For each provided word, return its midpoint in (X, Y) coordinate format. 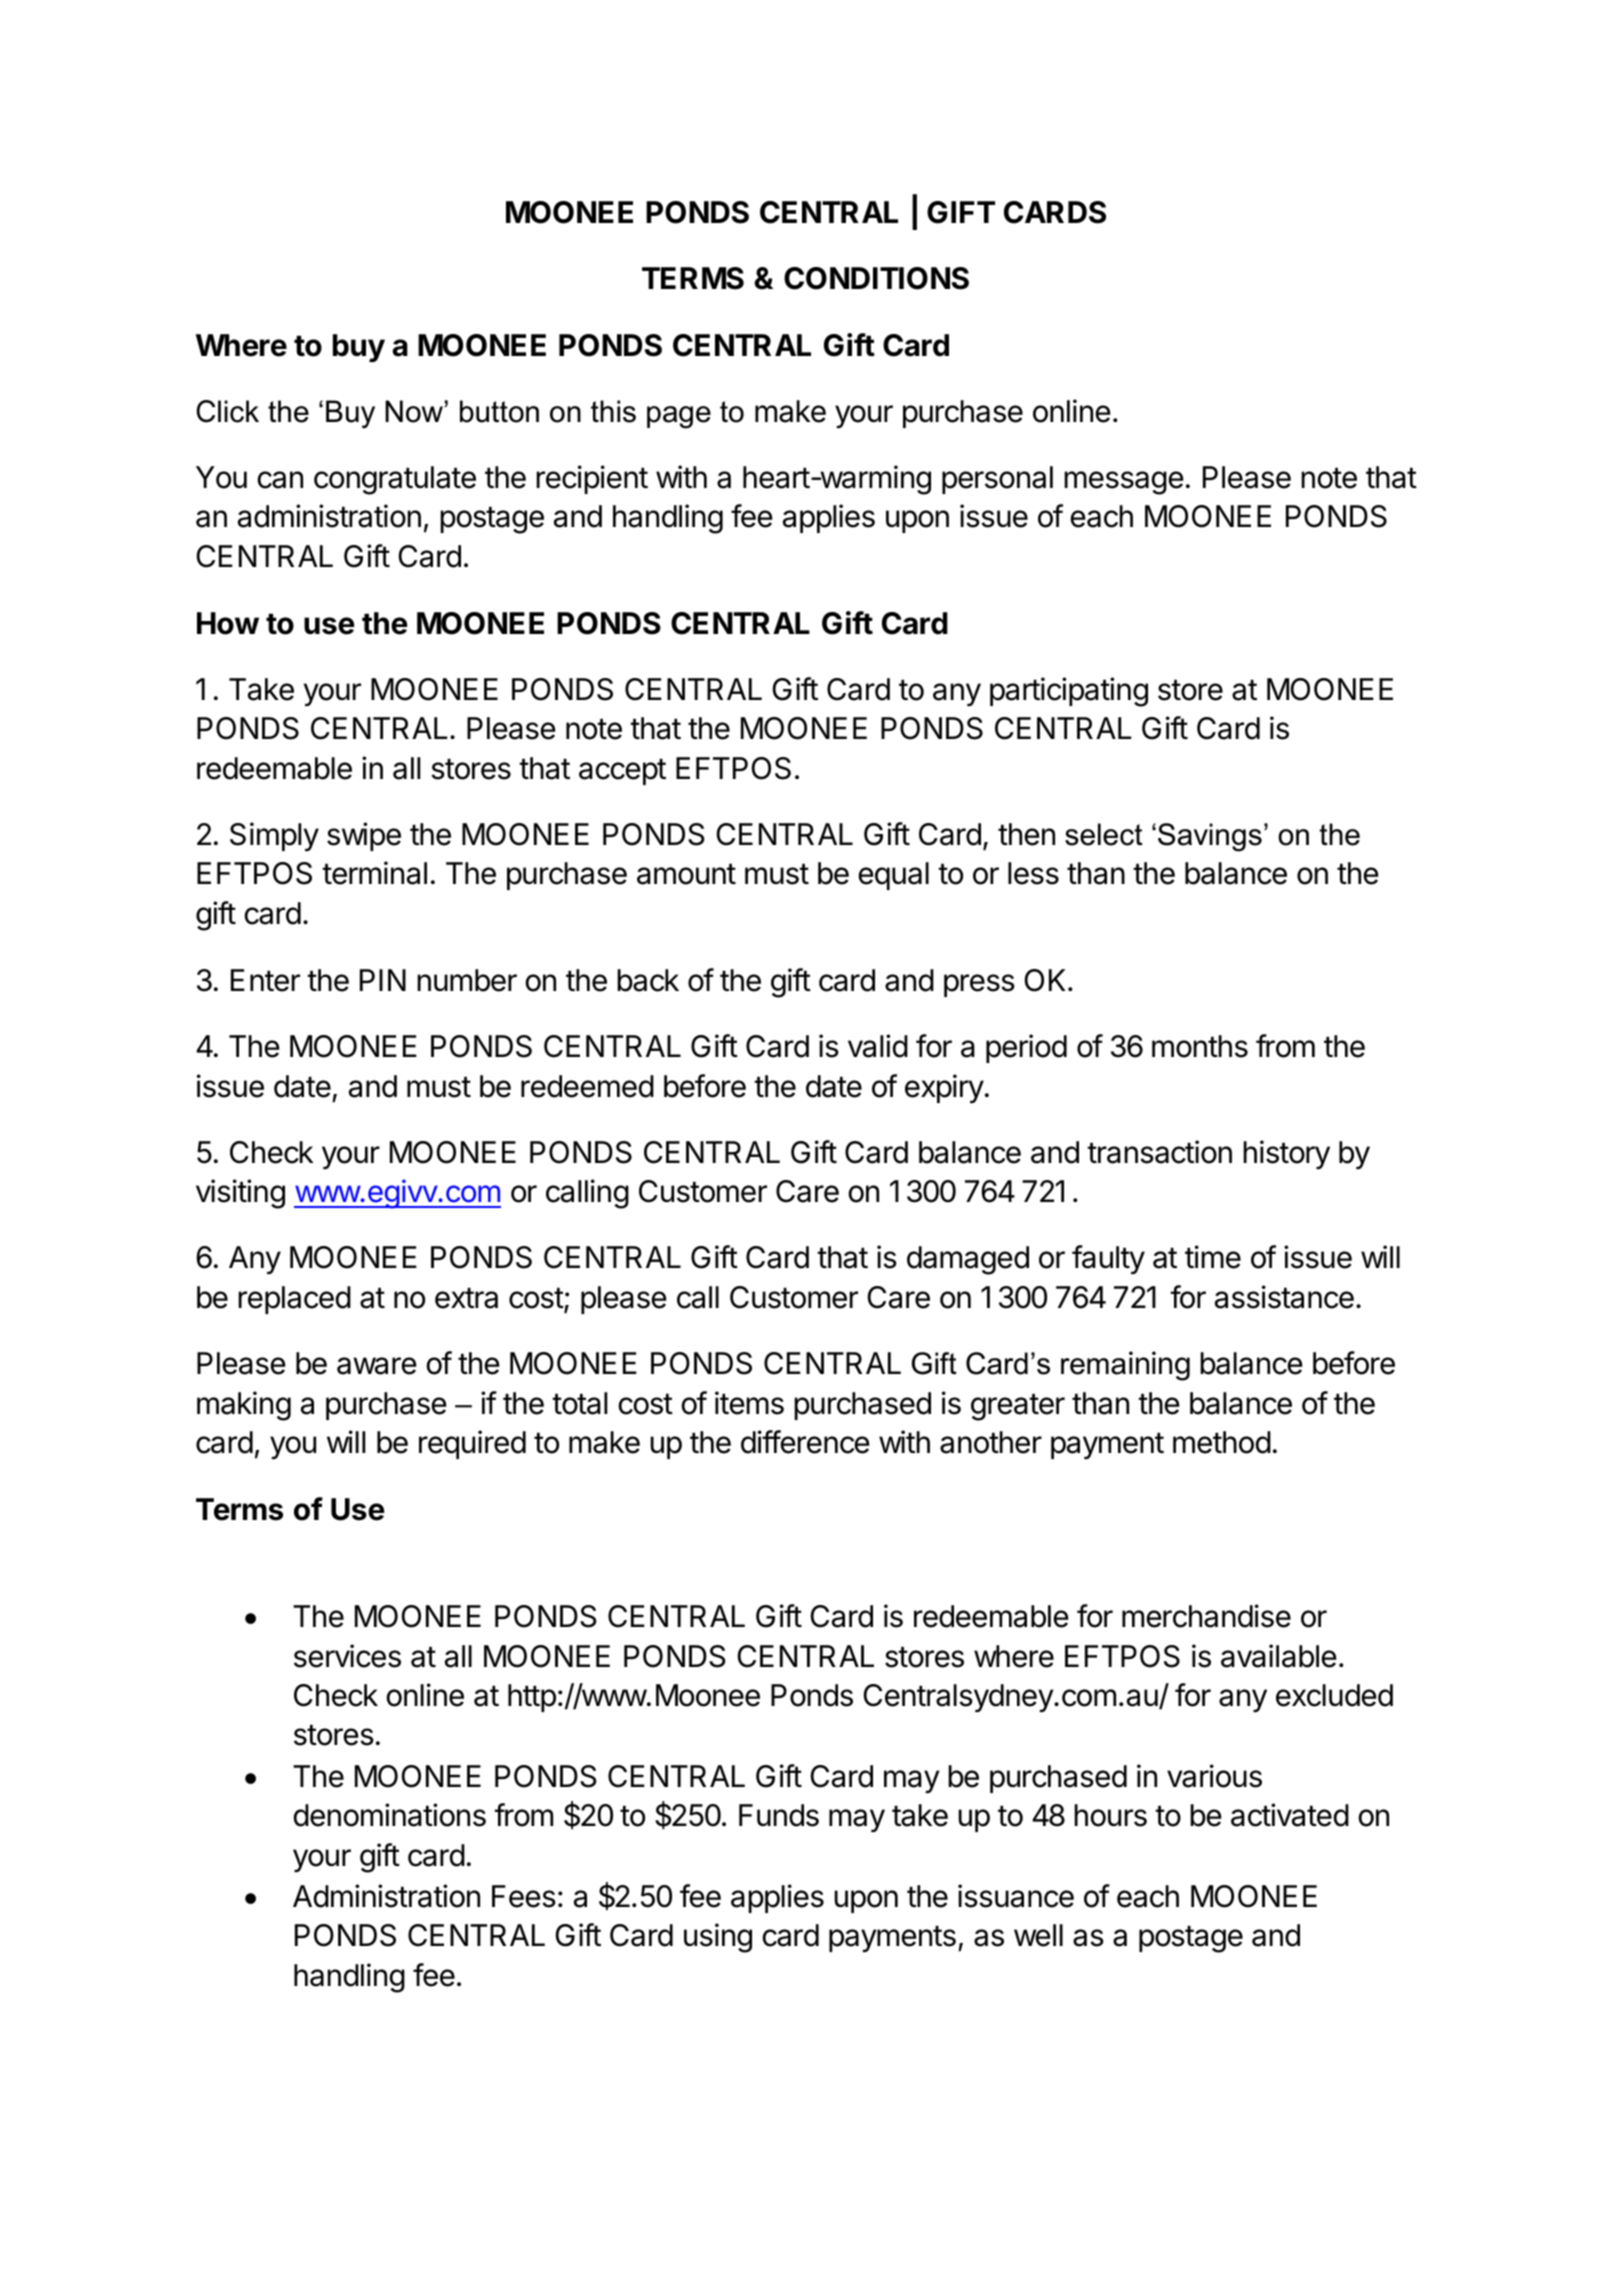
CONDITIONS (876, 278)
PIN (383, 980)
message (1124, 483)
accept (622, 771)
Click (228, 411)
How (228, 623)
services (347, 1656)
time (1213, 1257)
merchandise (1206, 1616)
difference (805, 1442)
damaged (968, 1260)
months (1200, 1046)
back (648, 980)
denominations (389, 1815)
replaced (294, 1300)
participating (1069, 692)
